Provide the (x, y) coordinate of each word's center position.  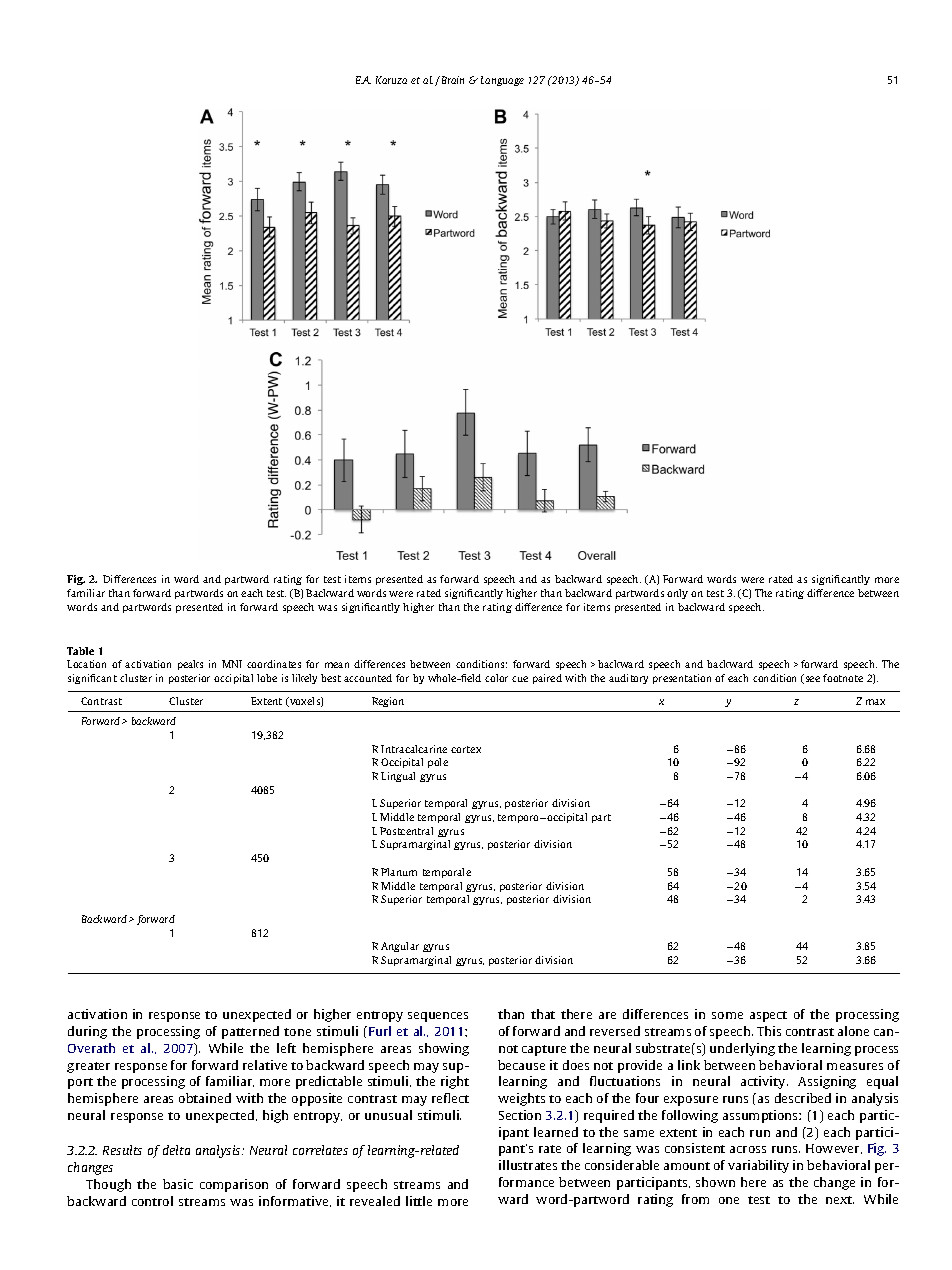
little (419, 1201)
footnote (843, 678)
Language (502, 81)
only (677, 594)
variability (758, 1166)
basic (178, 1184)
